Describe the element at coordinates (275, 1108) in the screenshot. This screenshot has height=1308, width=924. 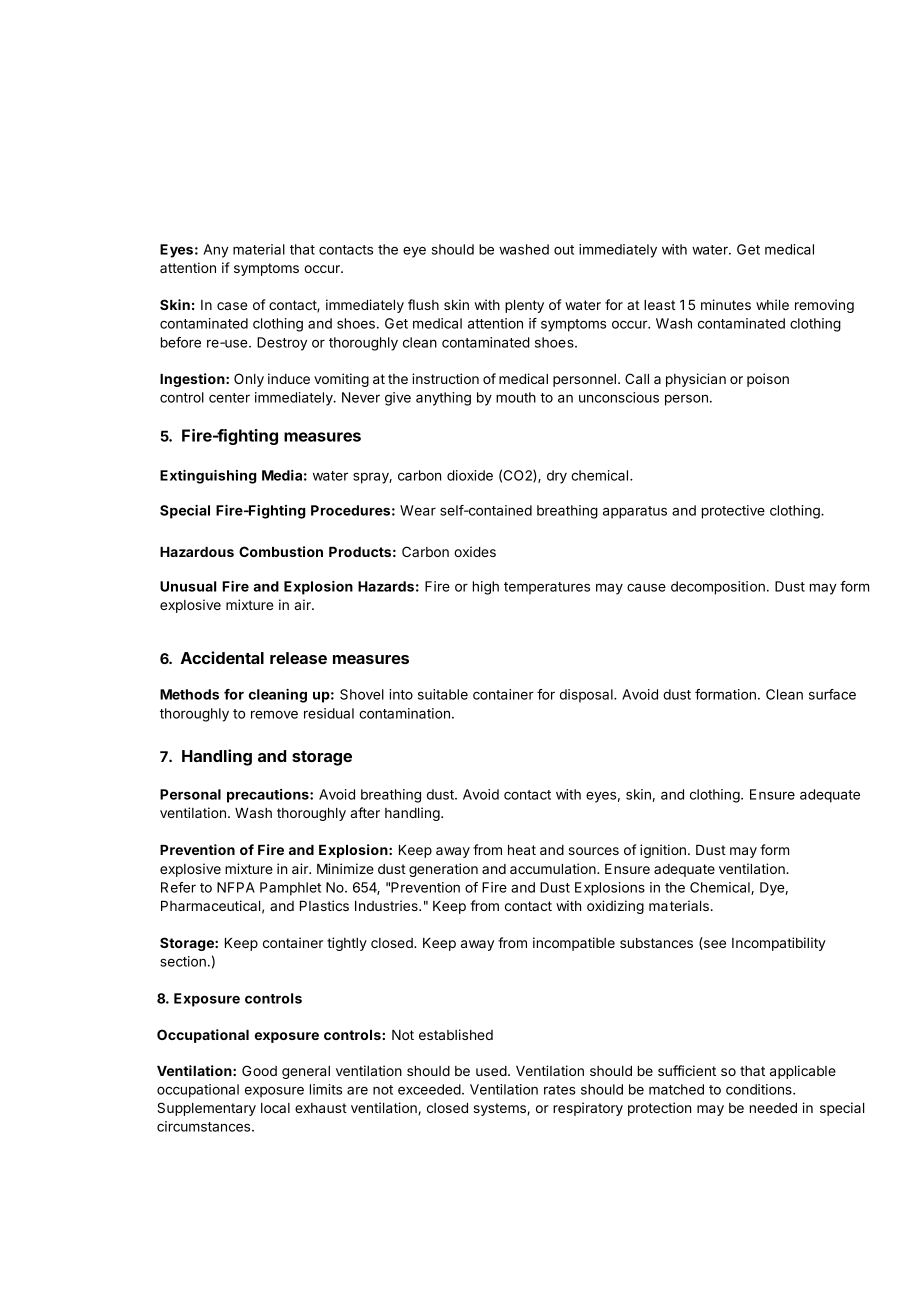
I see `local` at that location.
